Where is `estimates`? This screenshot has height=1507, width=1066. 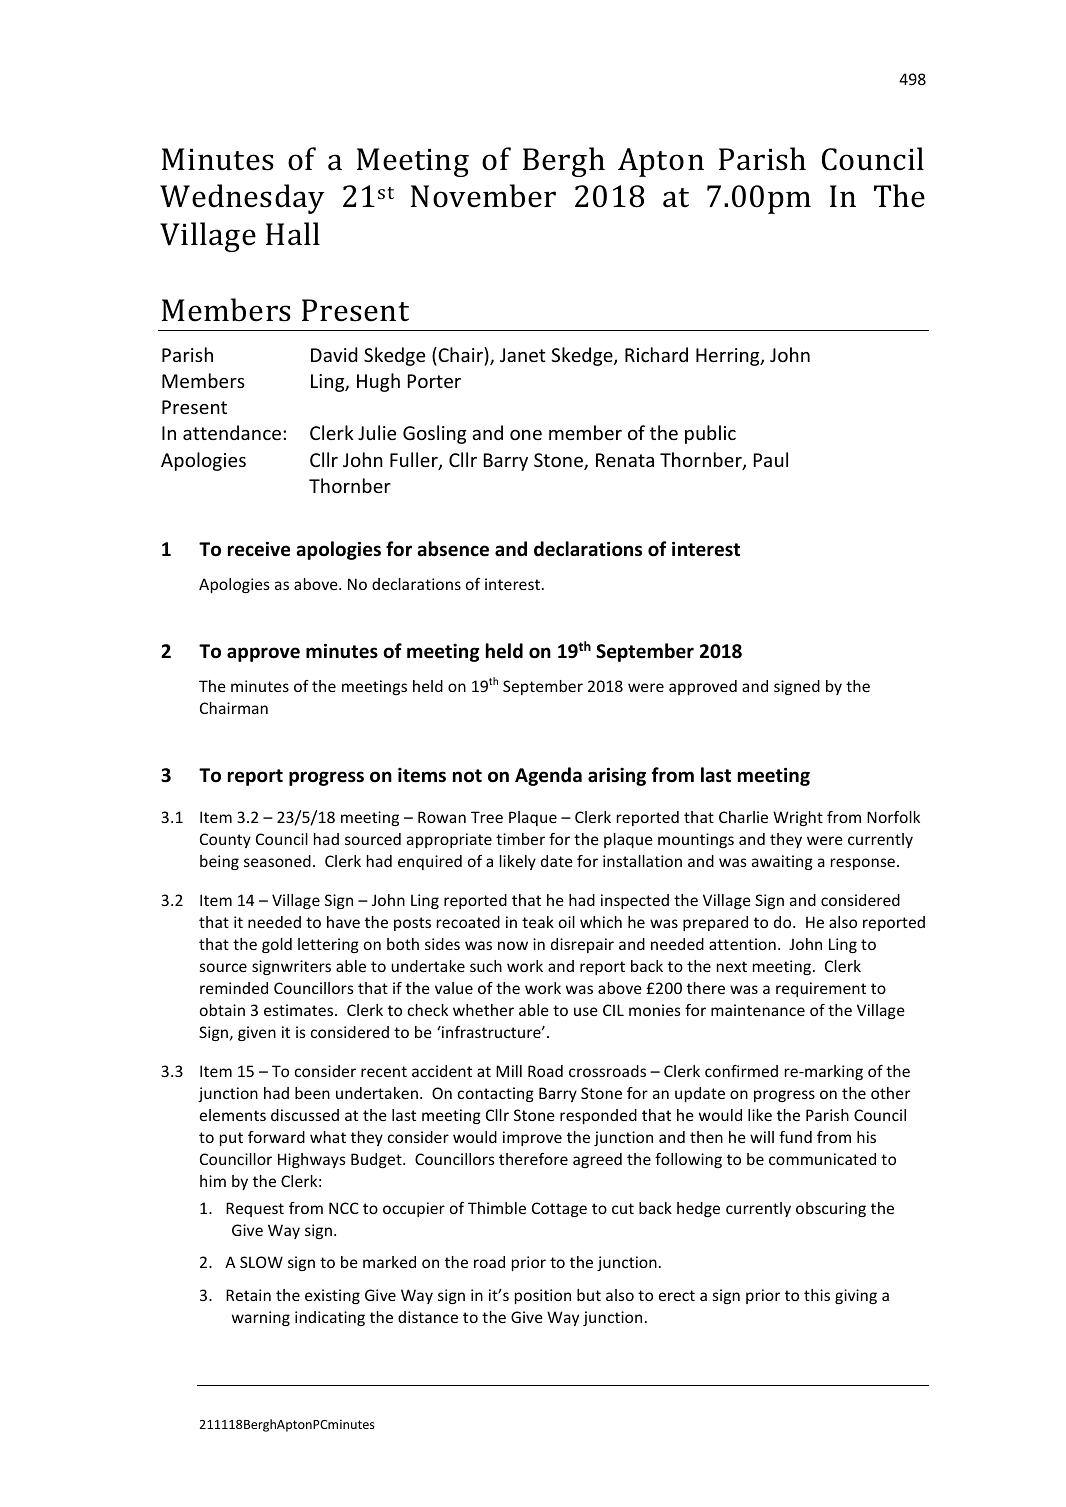
estimates is located at coordinates (300, 1010).
